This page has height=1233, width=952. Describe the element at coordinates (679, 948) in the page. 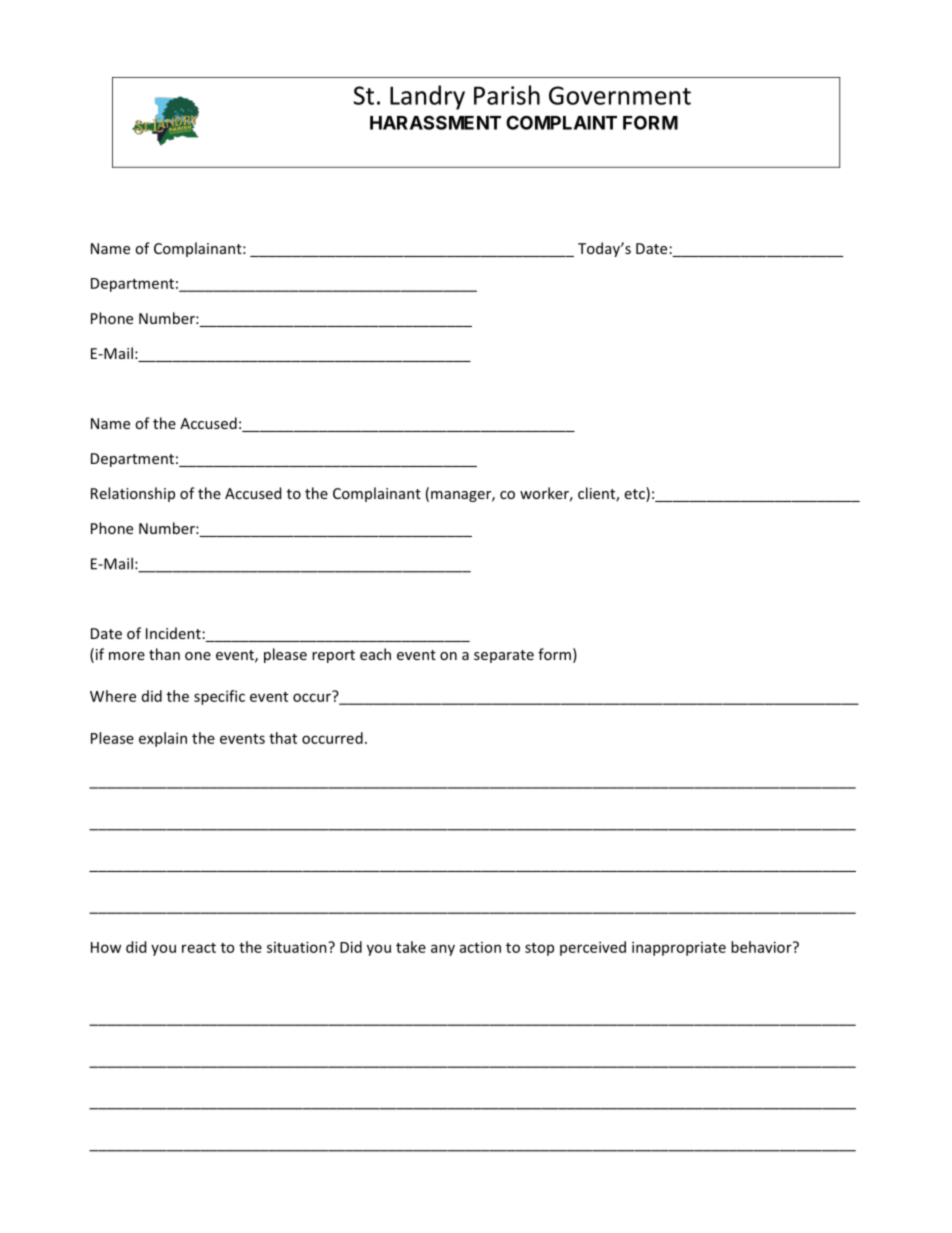

I see `inappropriate` at that location.
